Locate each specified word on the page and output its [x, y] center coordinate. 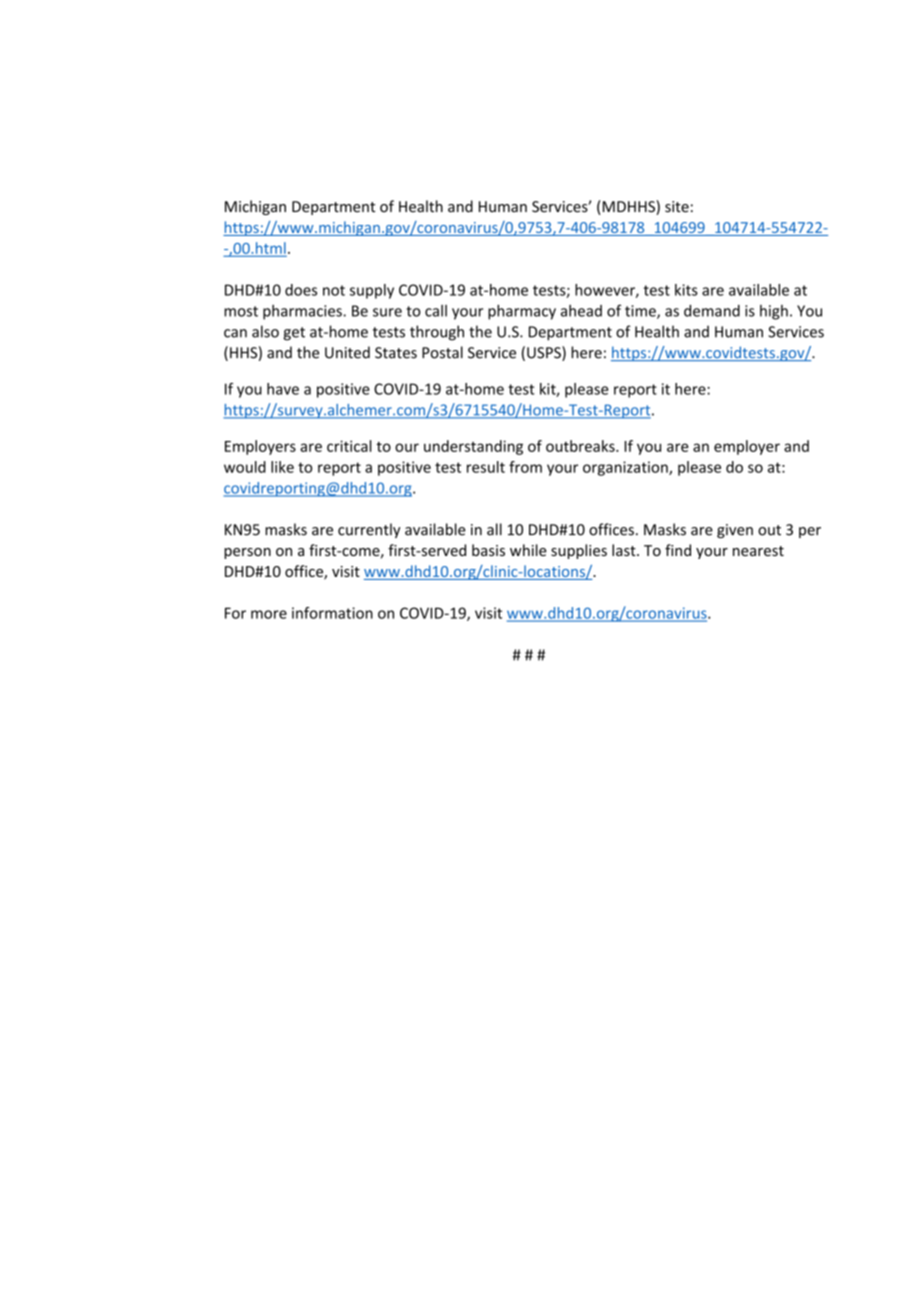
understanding [473, 447]
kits [686, 290]
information [332, 613]
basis [488, 550]
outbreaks [581, 446]
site [677, 207]
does [301, 290]
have [283, 389]
